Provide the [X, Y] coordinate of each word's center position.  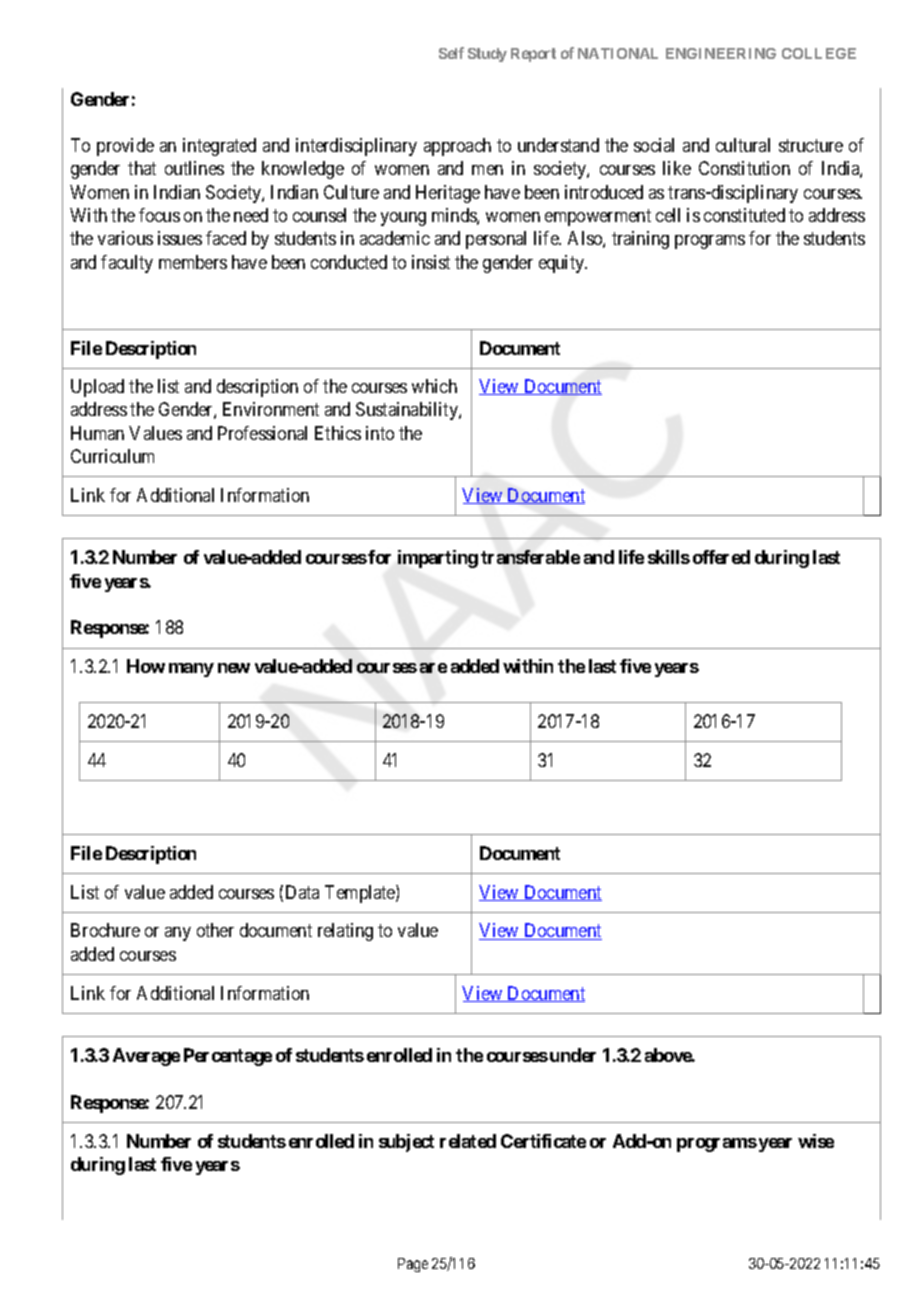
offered [721, 557]
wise [816, 1141]
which [434, 386]
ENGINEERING [721, 53]
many [191, 670]
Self [451, 53]
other [215, 930]
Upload [97, 388]
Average [146, 1057]
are [433, 668]
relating [345, 932]
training [640, 240]
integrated [219, 147]
